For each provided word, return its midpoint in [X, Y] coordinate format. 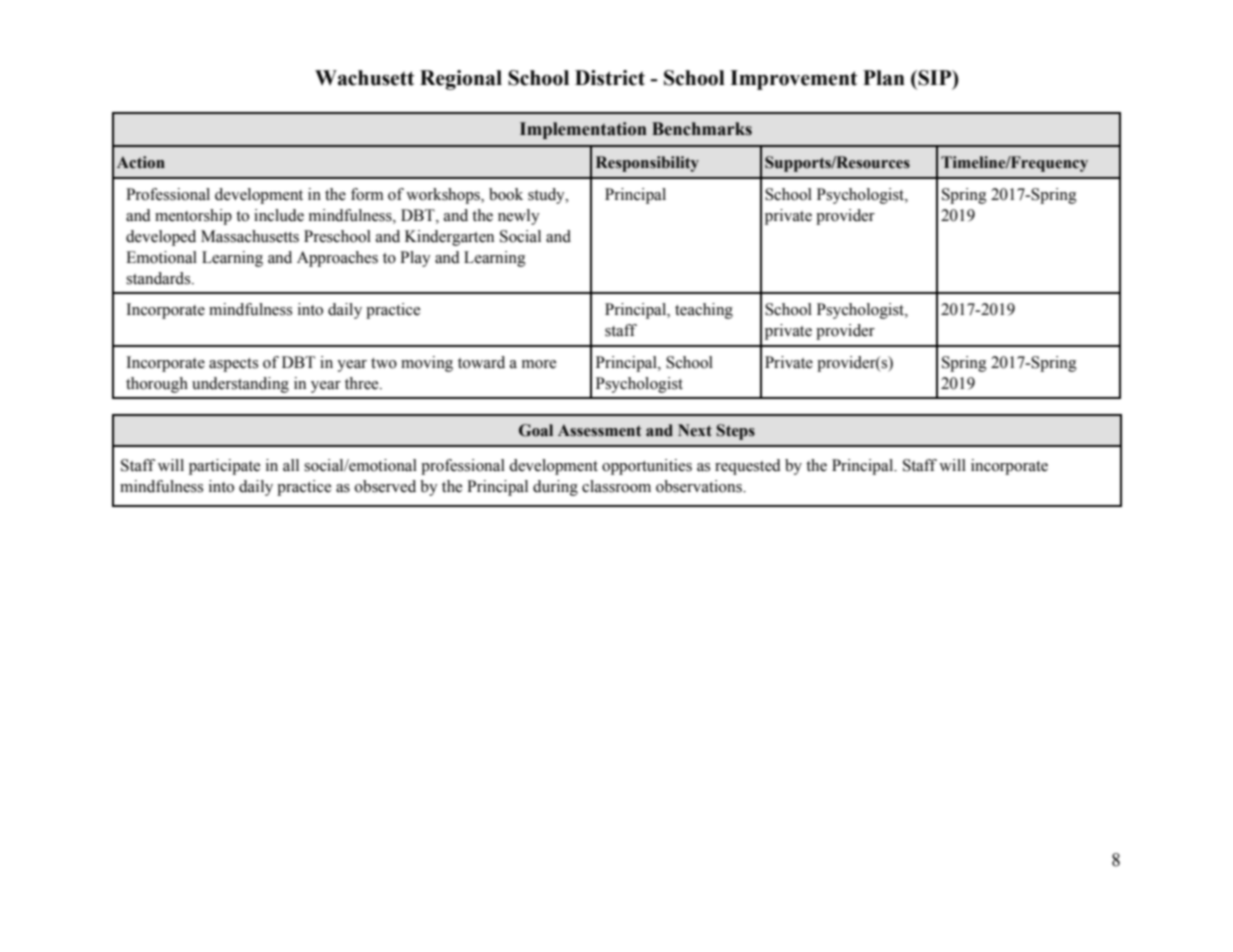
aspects [233, 365]
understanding [240, 385]
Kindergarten [449, 238]
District [610, 78]
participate [224, 467]
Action [141, 162]
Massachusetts [250, 236]
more [539, 364]
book [506, 194]
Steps [735, 432]
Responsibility [647, 164]
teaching [704, 311]
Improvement [793, 80]
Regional [461, 80]
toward [481, 362]
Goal [536, 430]
